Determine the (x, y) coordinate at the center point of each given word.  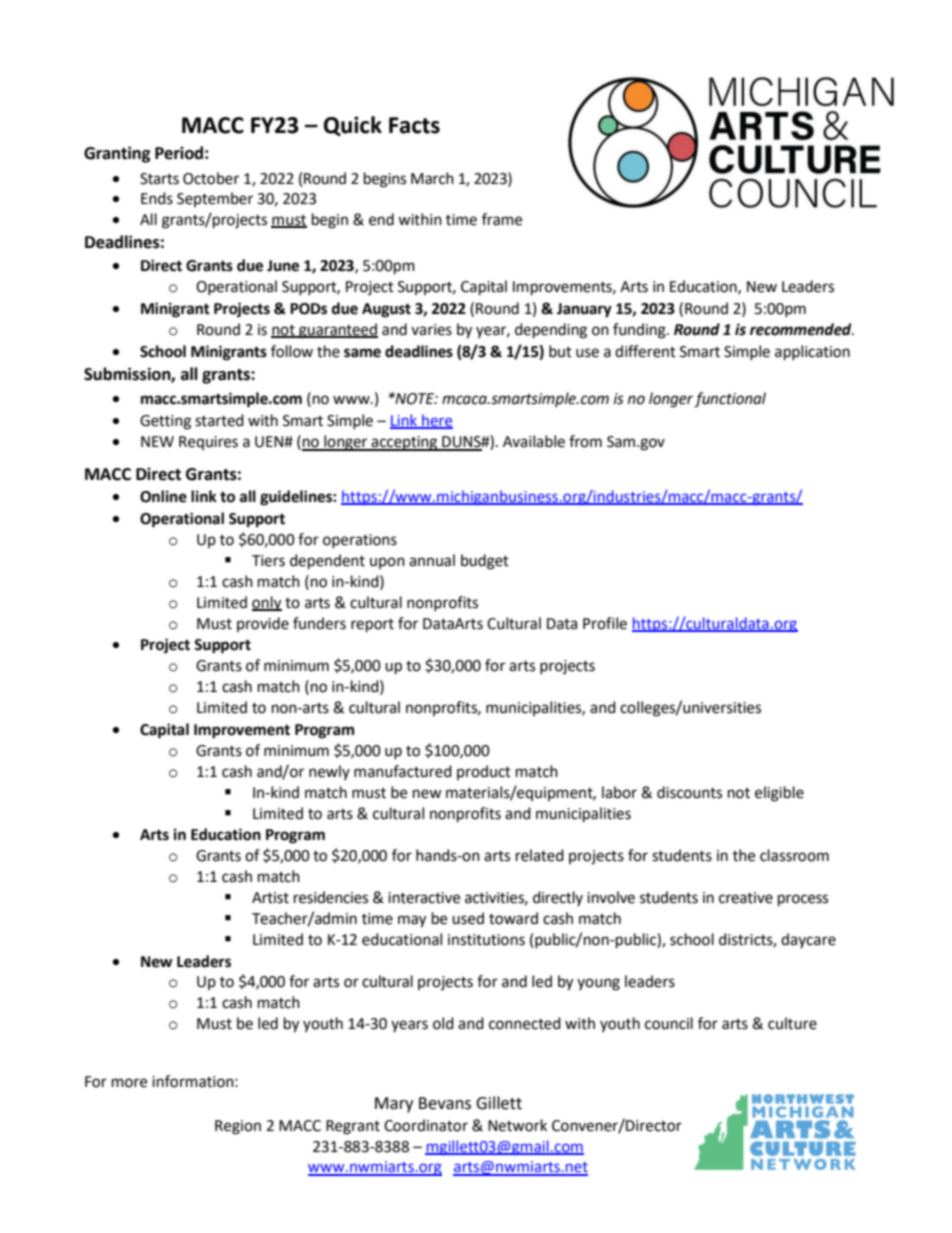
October (211, 178)
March (432, 178)
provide (263, 624)
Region (238, 1127)
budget (485, 562)
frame (502, 219)
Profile (605, 623)
